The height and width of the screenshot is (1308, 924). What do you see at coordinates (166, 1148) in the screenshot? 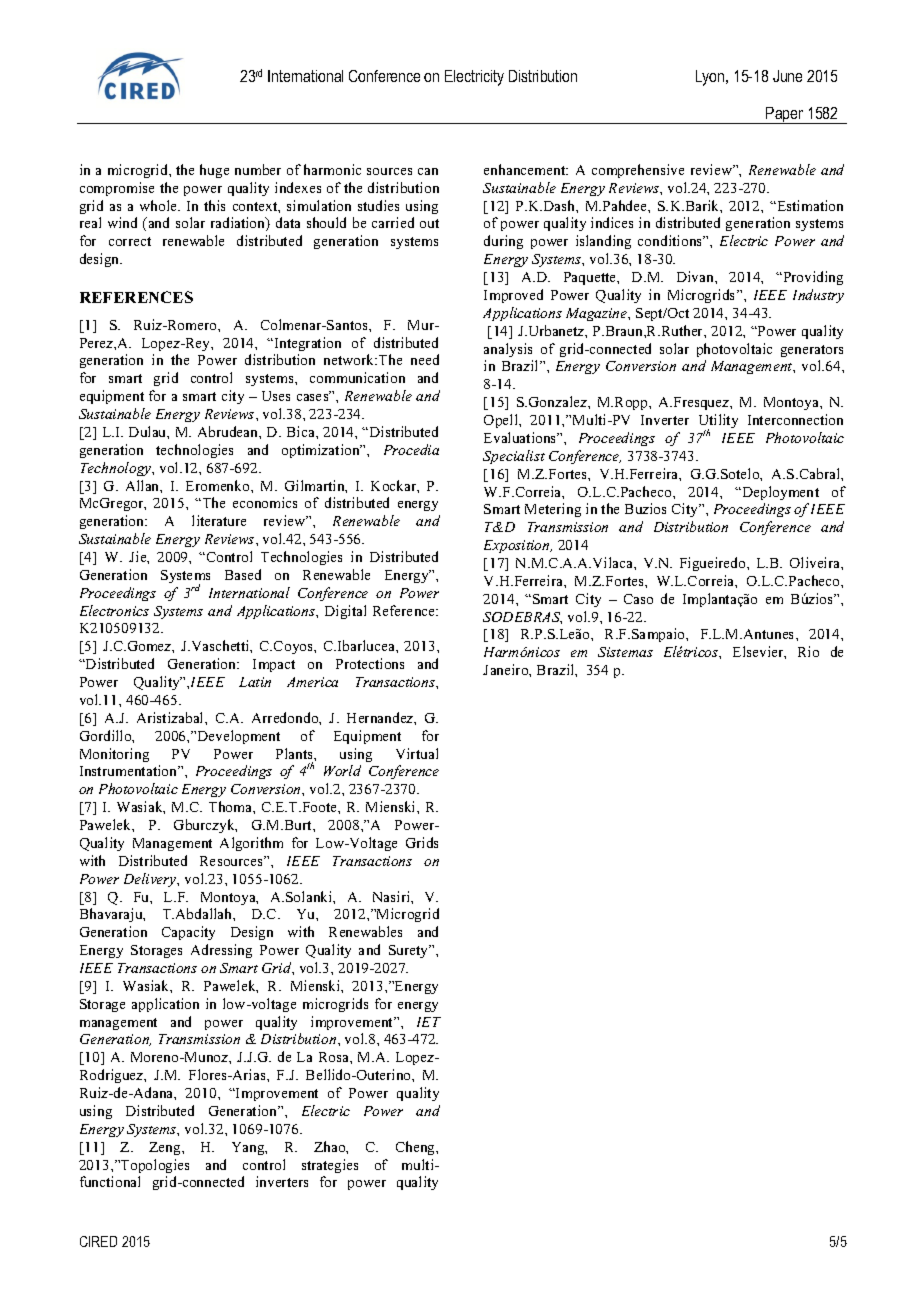
I see `Zeng` at bounding box center [166, 1148].
